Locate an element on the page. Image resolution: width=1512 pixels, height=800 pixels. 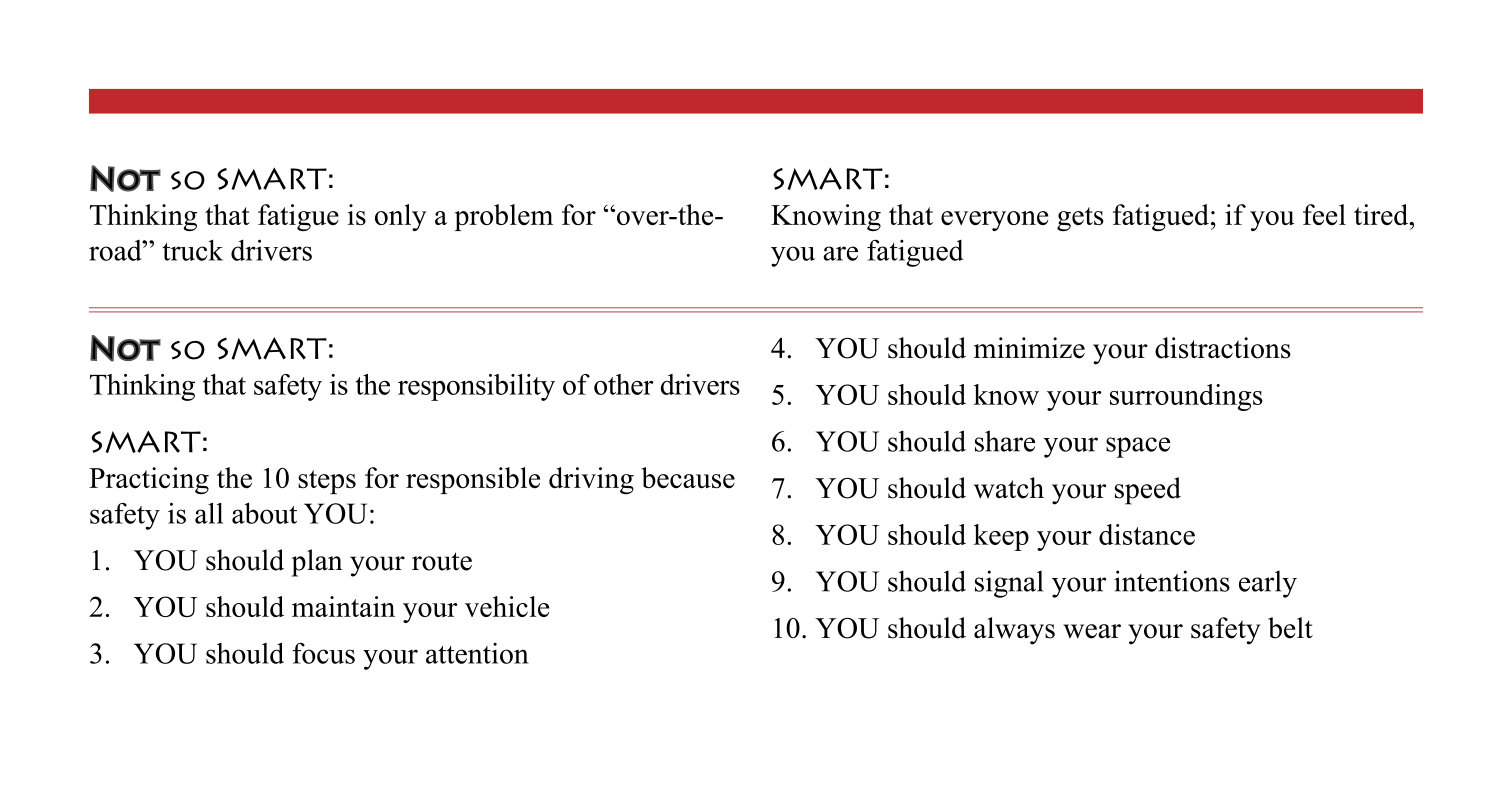
feel is located at coordinates (1324, 214).
